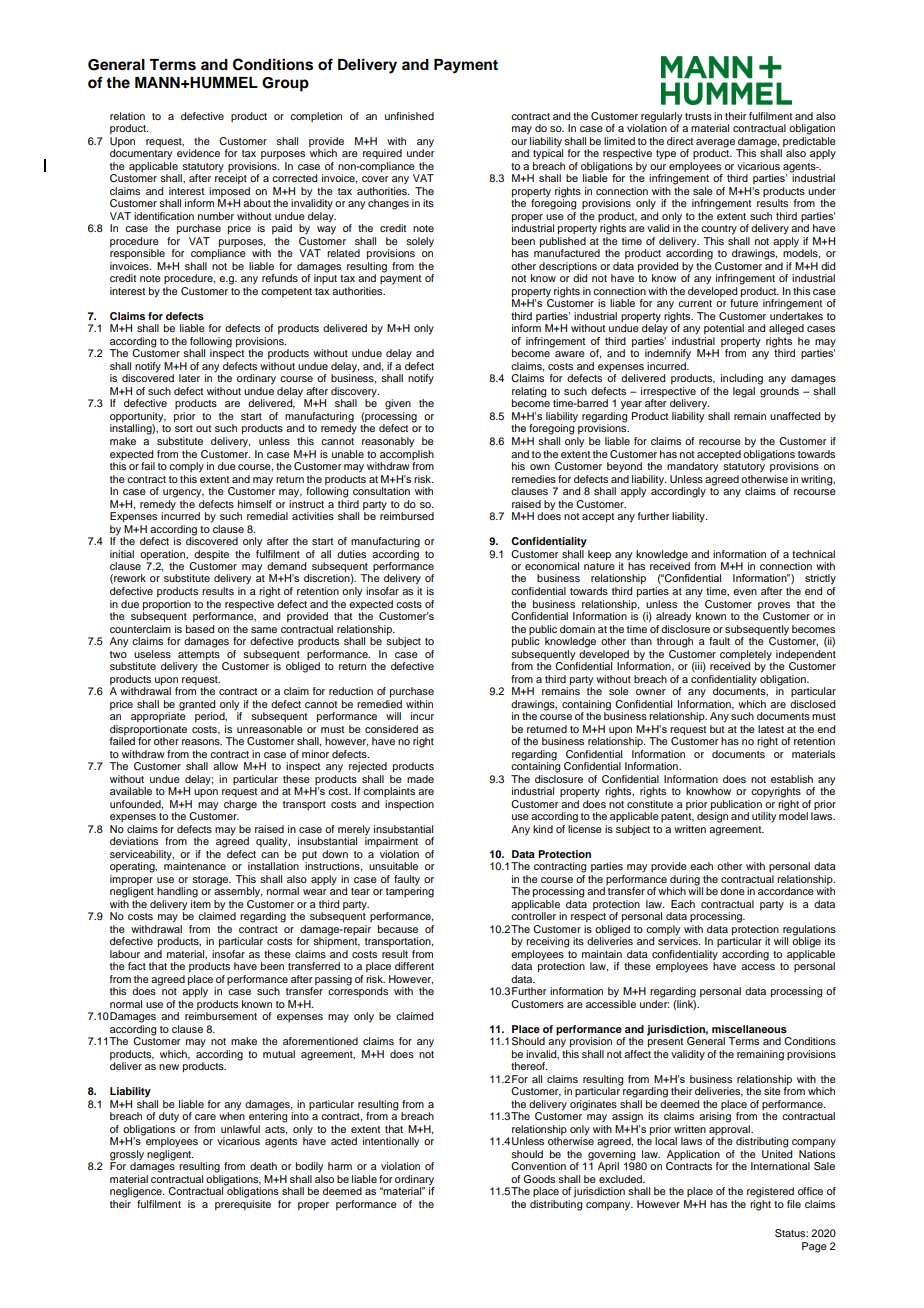  Describe the element at coordinates (539, 1179) in the screenshot. I see `Goods` at that location.
